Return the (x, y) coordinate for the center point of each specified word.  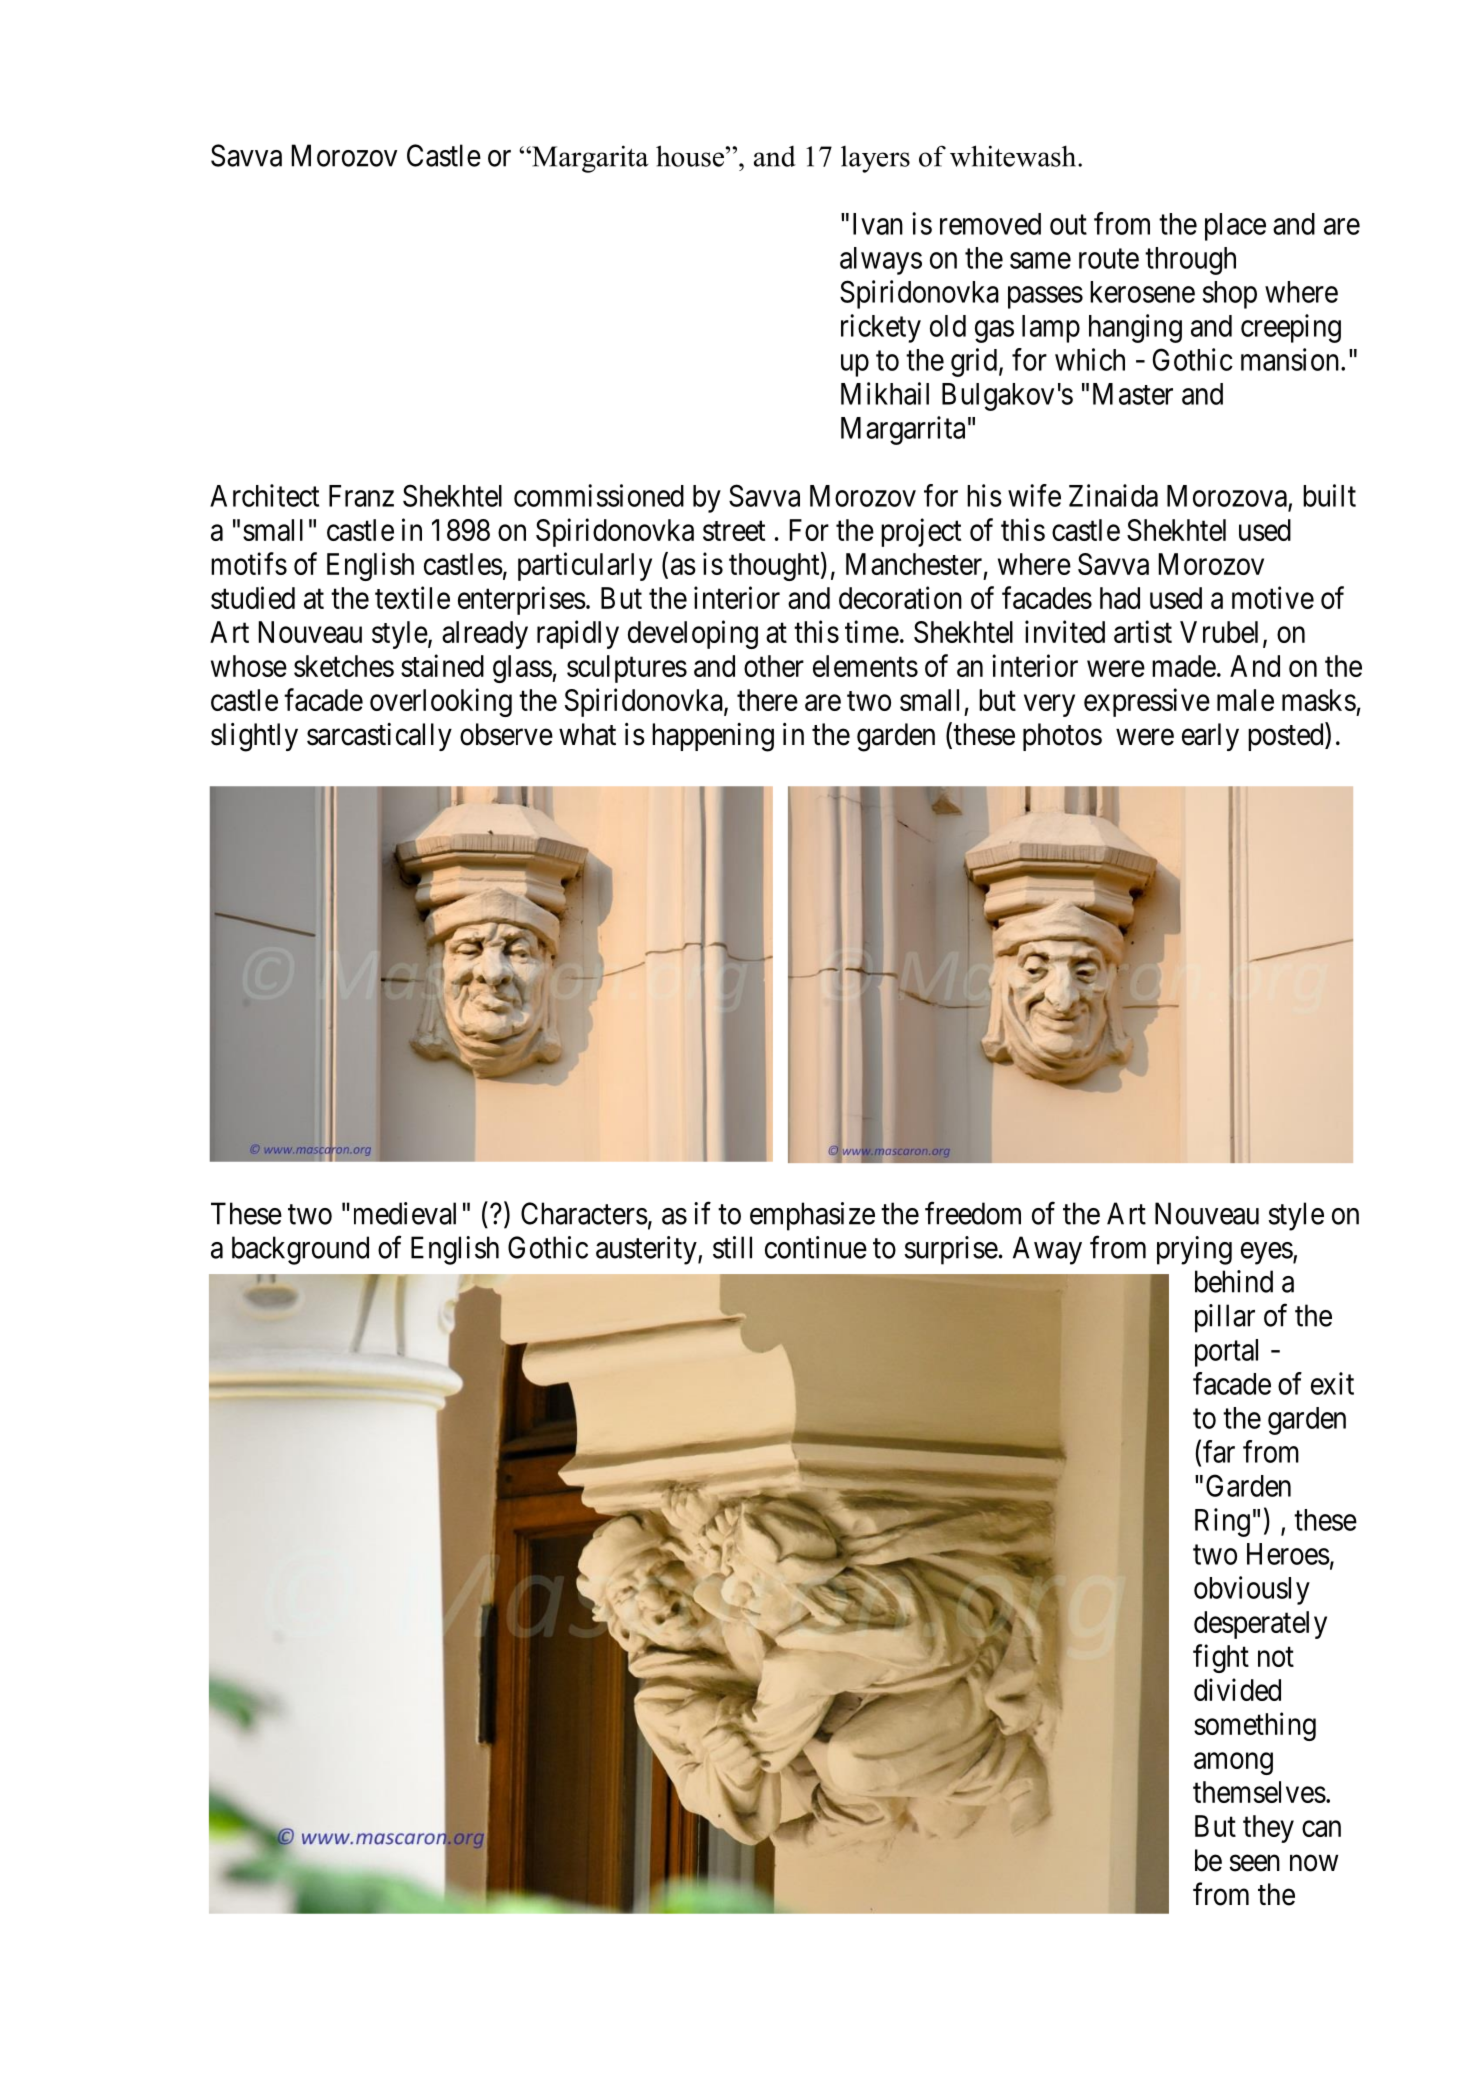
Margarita (589, 159)
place (1235, 227)
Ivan (878, 224)
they (1268, 1829)
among (1233, 1764)
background (300, 1250)
